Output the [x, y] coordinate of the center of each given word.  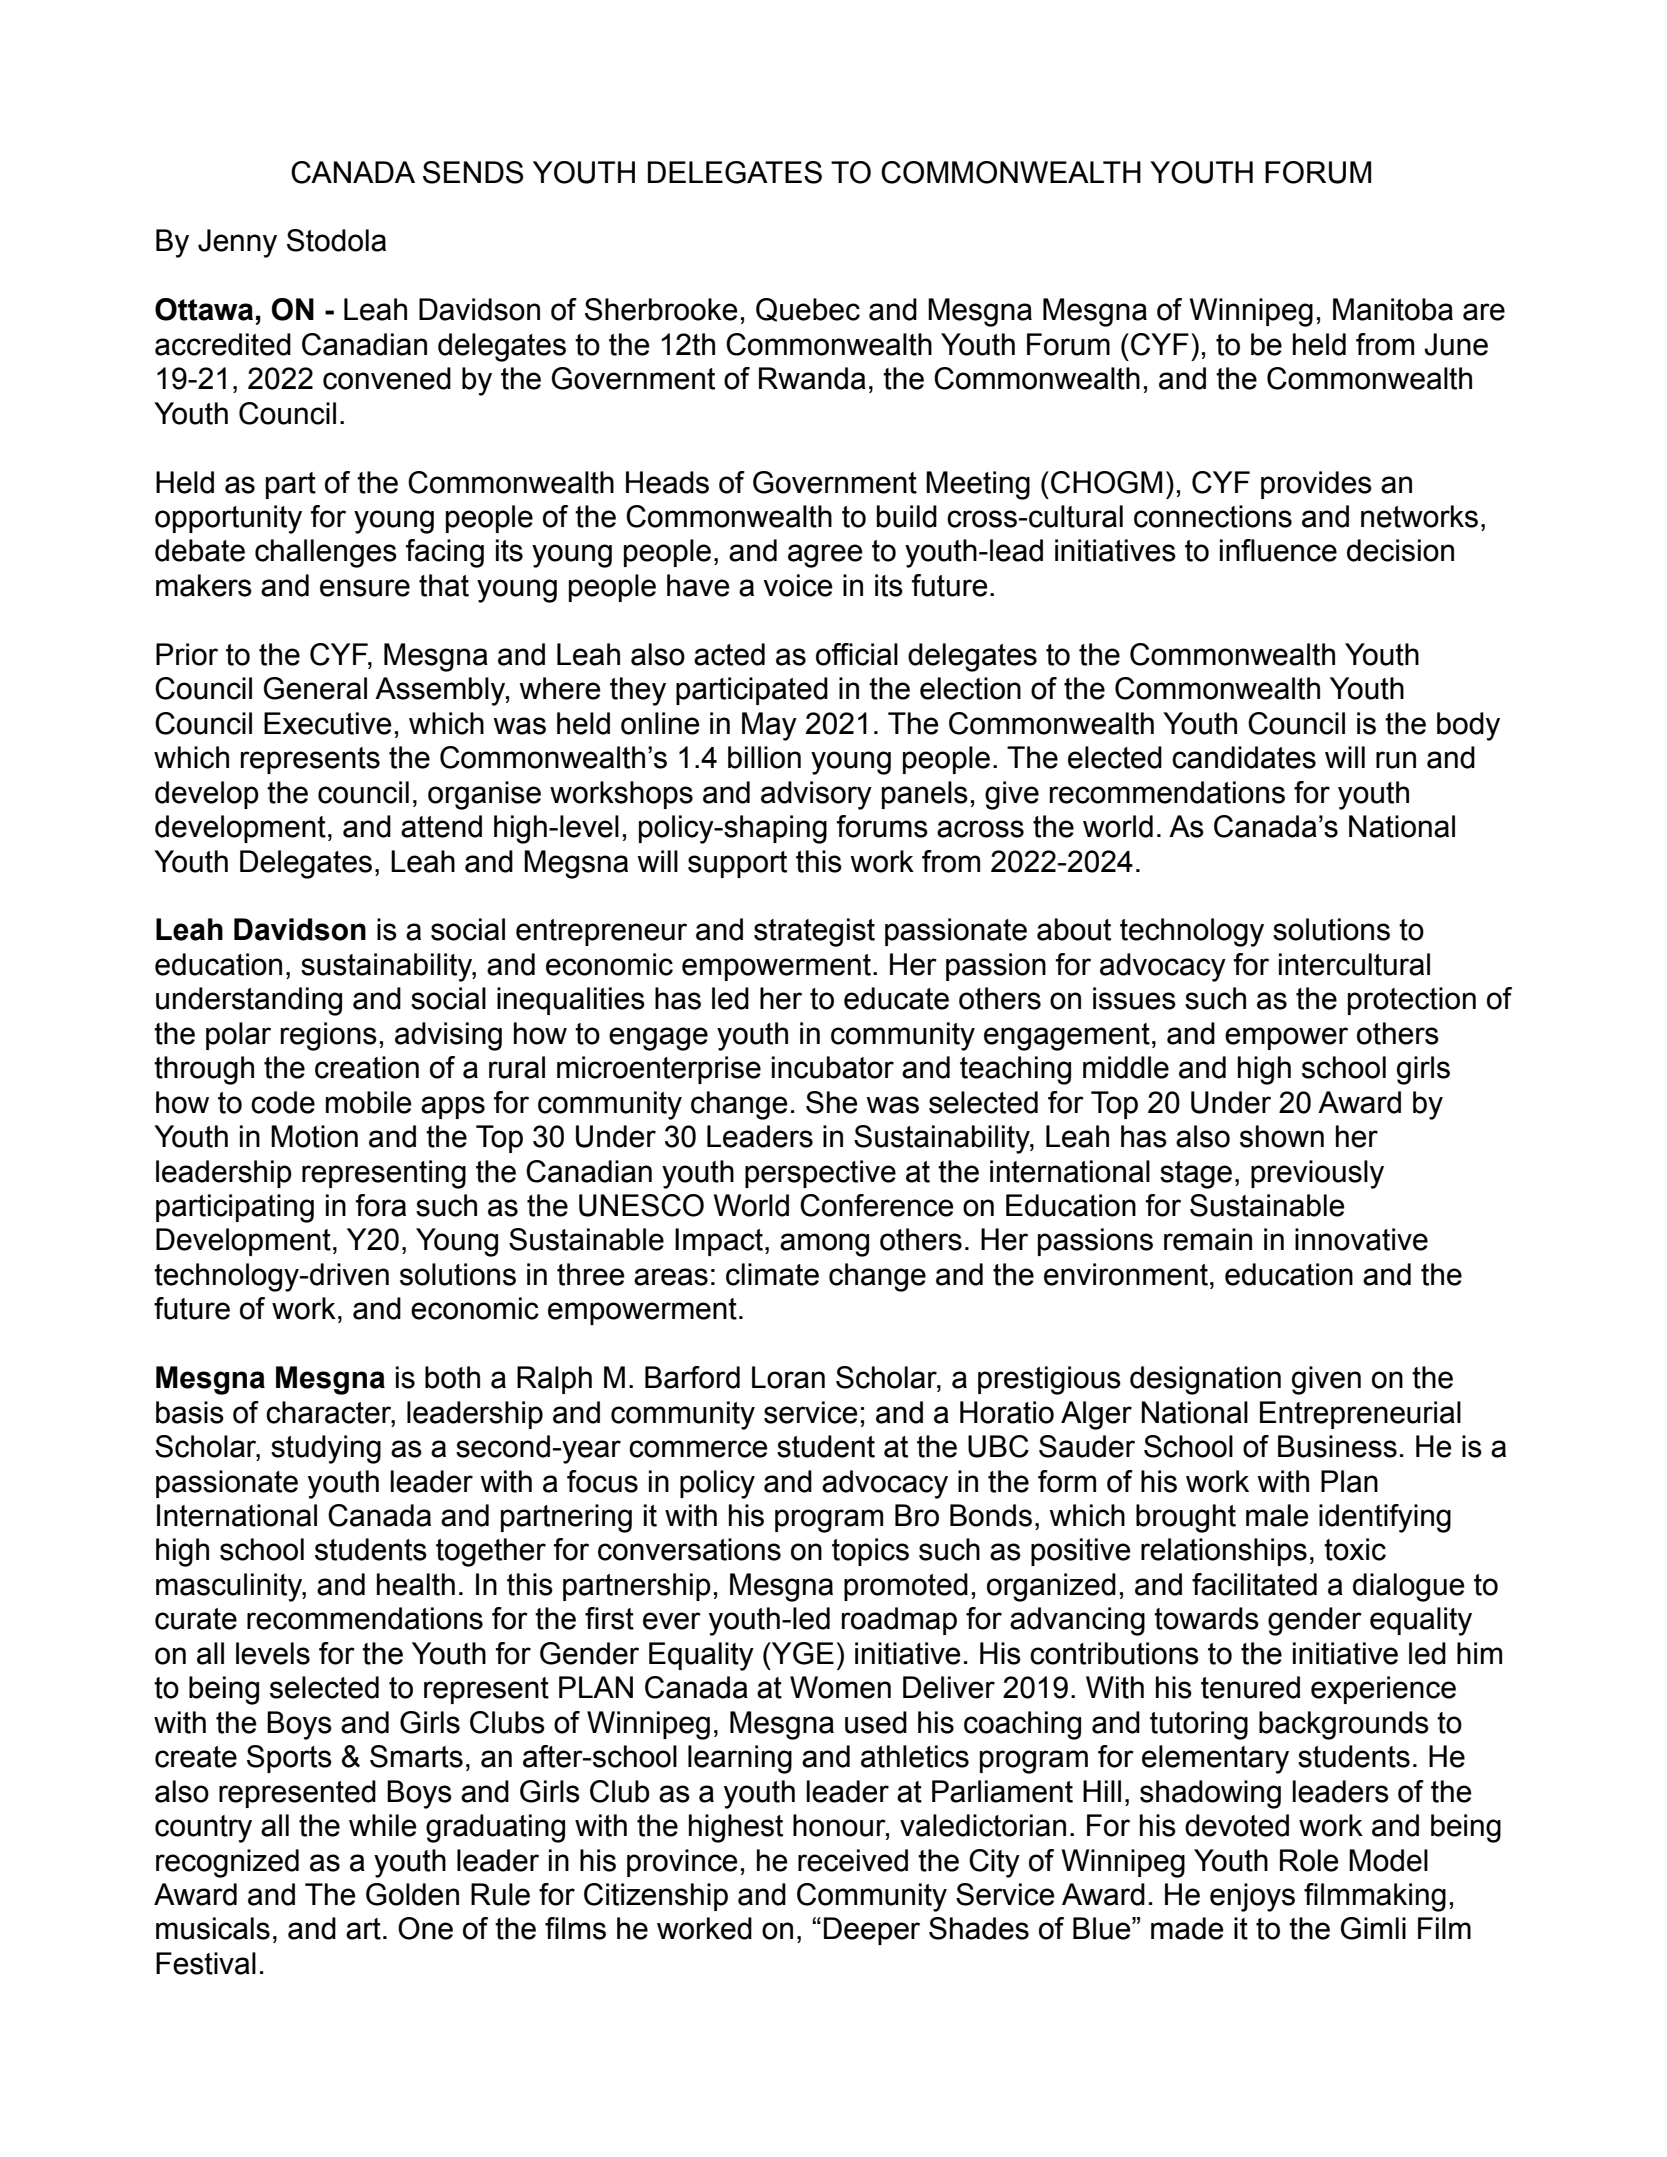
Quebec [808, 310]
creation [367, 1067]
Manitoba [1393, 309]
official [857, 654]
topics [870, 1552]
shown [1282, 1136]
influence [1278, 550]
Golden [412, 1894]
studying [326, 1449]
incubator [833, 1067]
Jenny [237, 243]
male [1277, 1515]
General [315, 688]
